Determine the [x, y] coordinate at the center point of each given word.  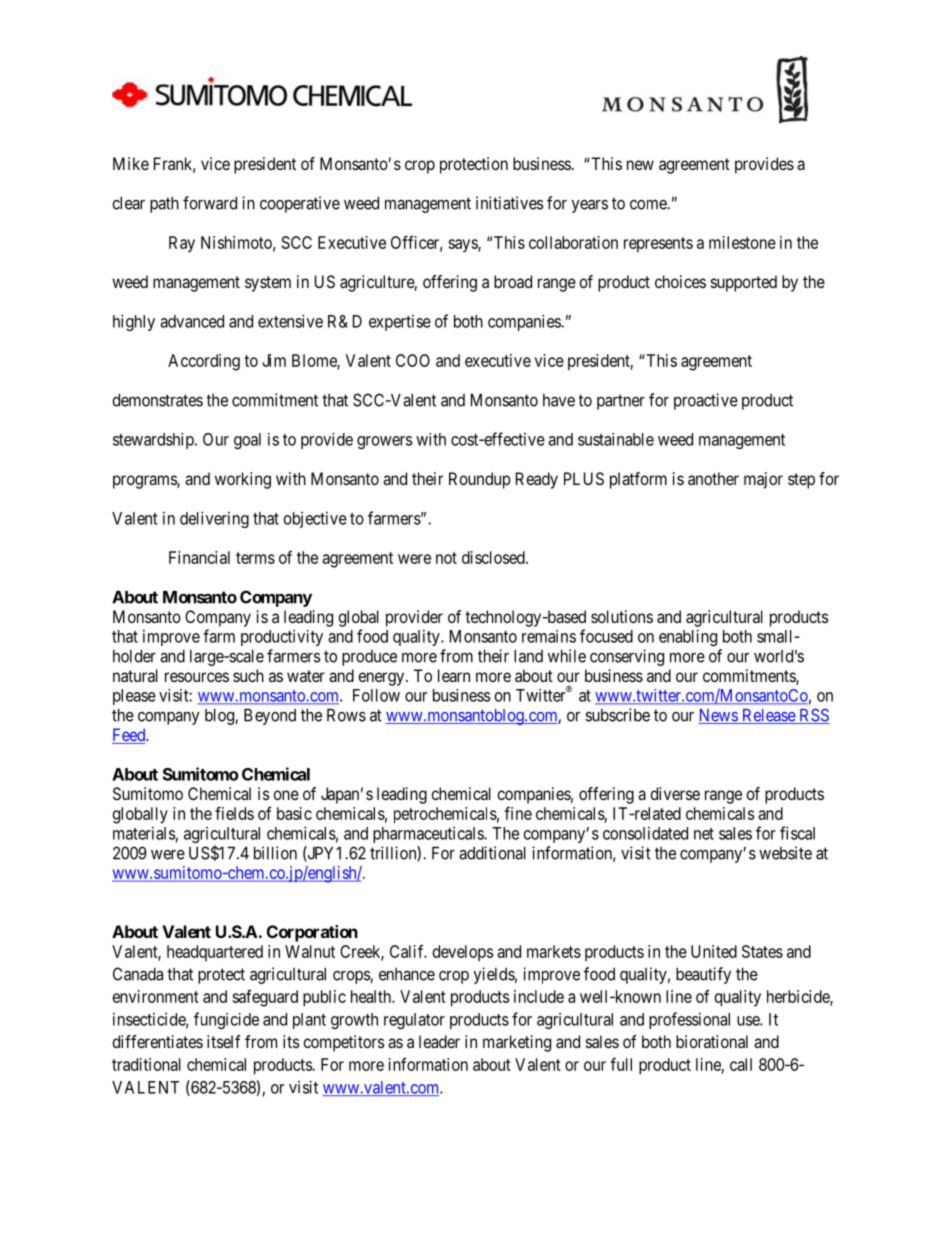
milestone [742, 242]
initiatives [510, 203]
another [713, 478]
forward [210, 203]
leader [439, 1041]
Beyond [270, 717]
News [718, 716]
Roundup [480, 480]
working [243, 480]
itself [224, 1041]
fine [518, 813]
